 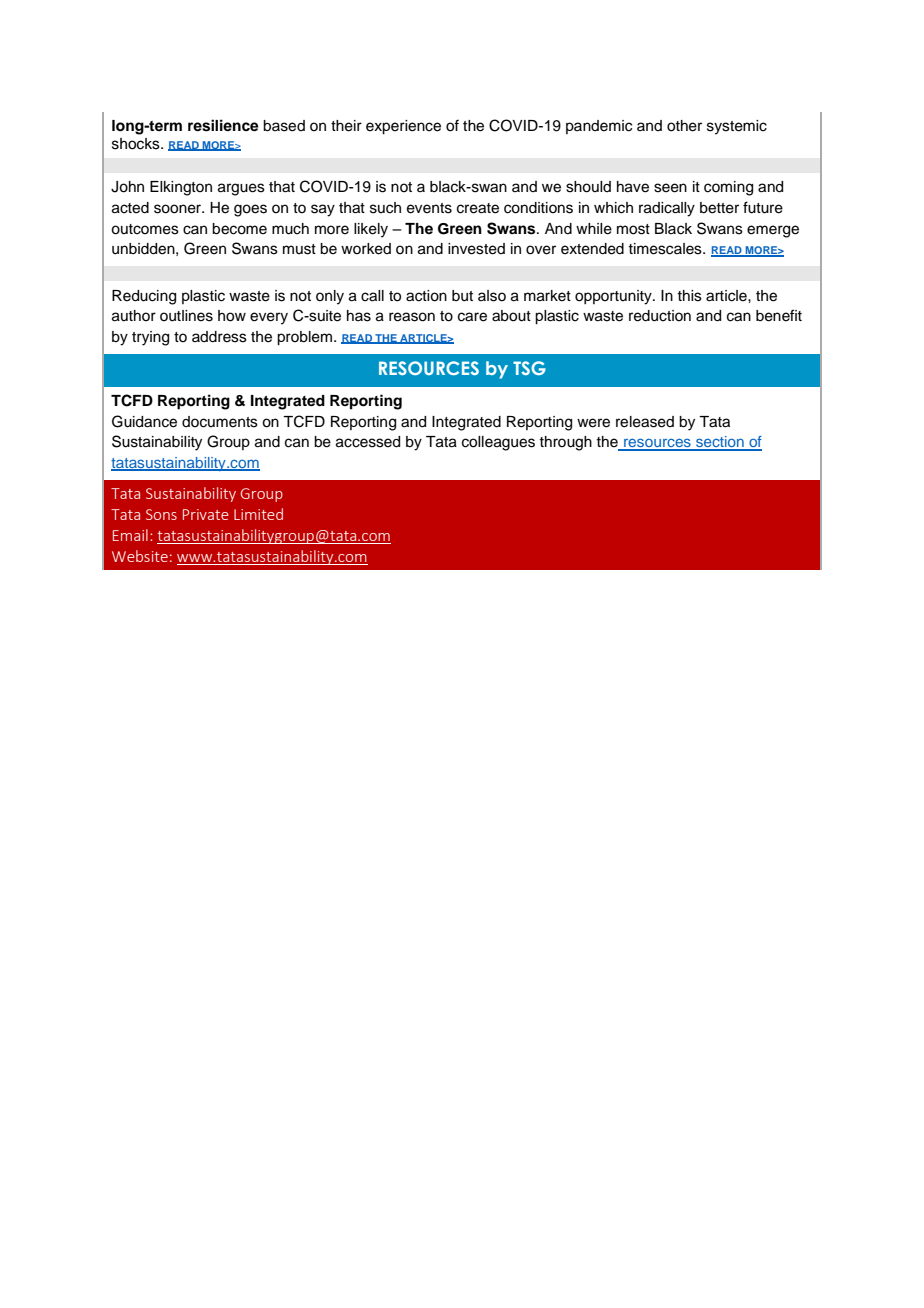 What do you see at coordinates (140, 556) in the screenshot?
I see `Website` at bounding box center [140, 556].
